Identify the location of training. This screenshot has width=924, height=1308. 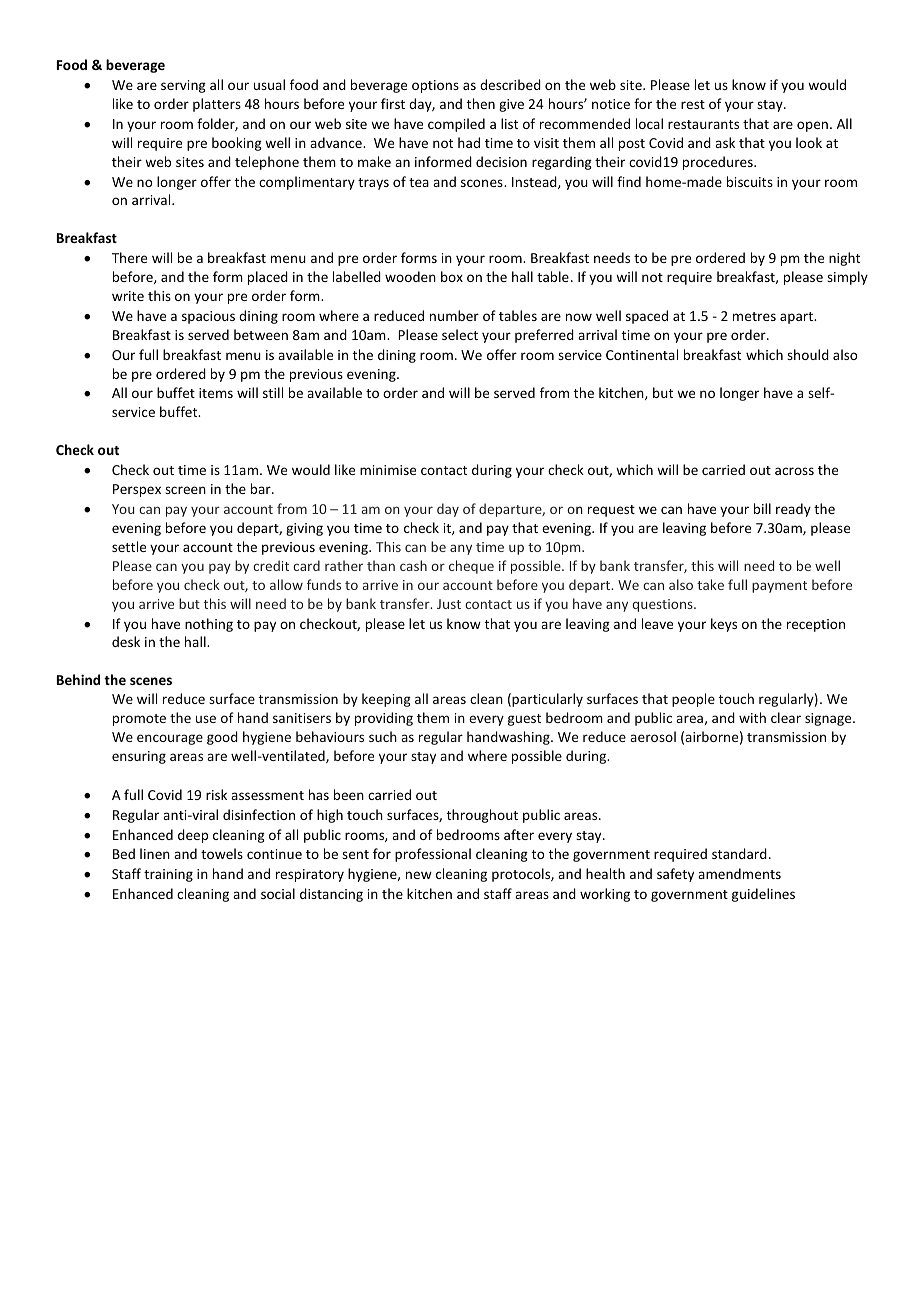
(168, 875).
